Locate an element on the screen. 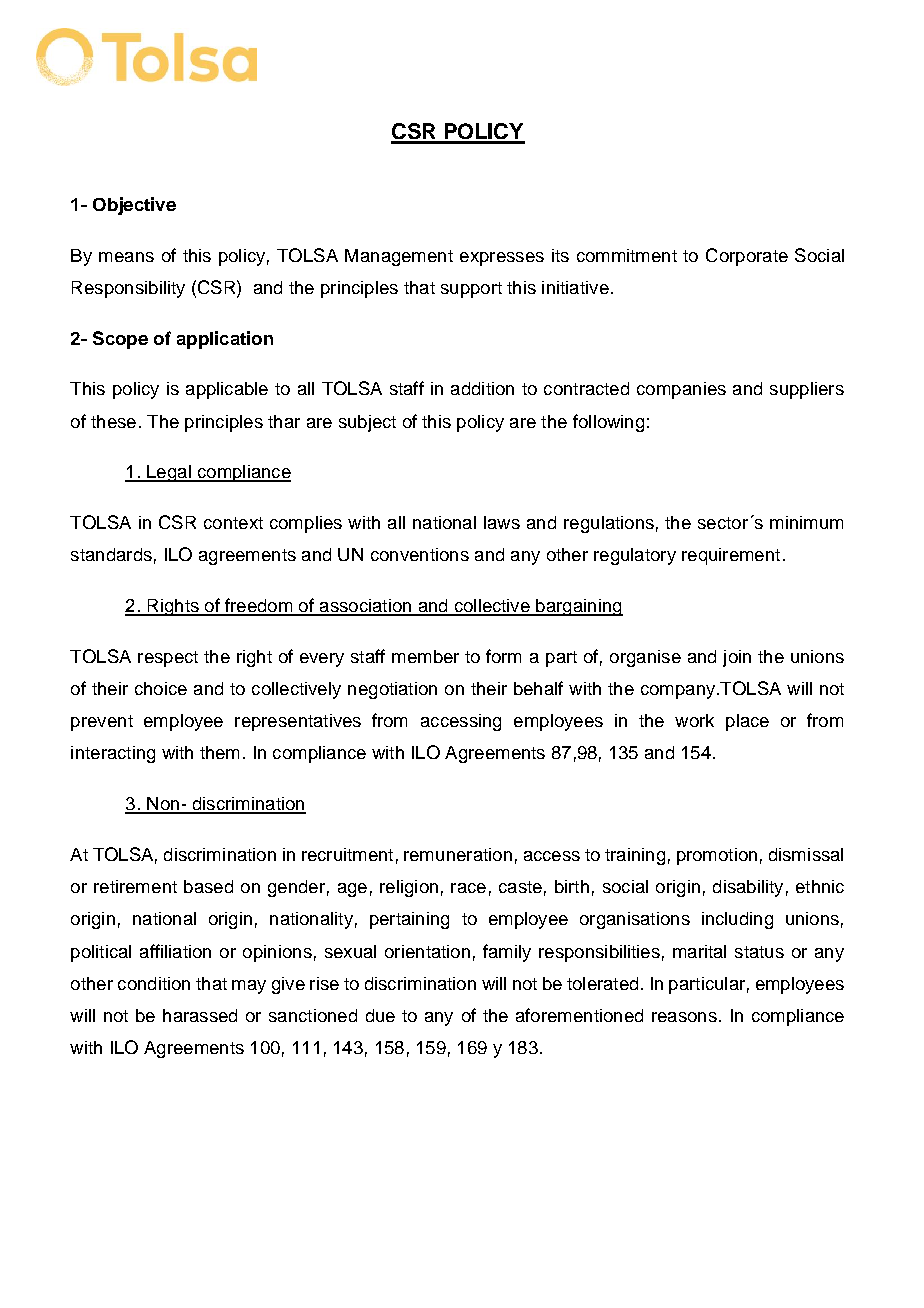 This screenshot has width=924, height=1308. Responsibility is located at coordinates (128, 289).
